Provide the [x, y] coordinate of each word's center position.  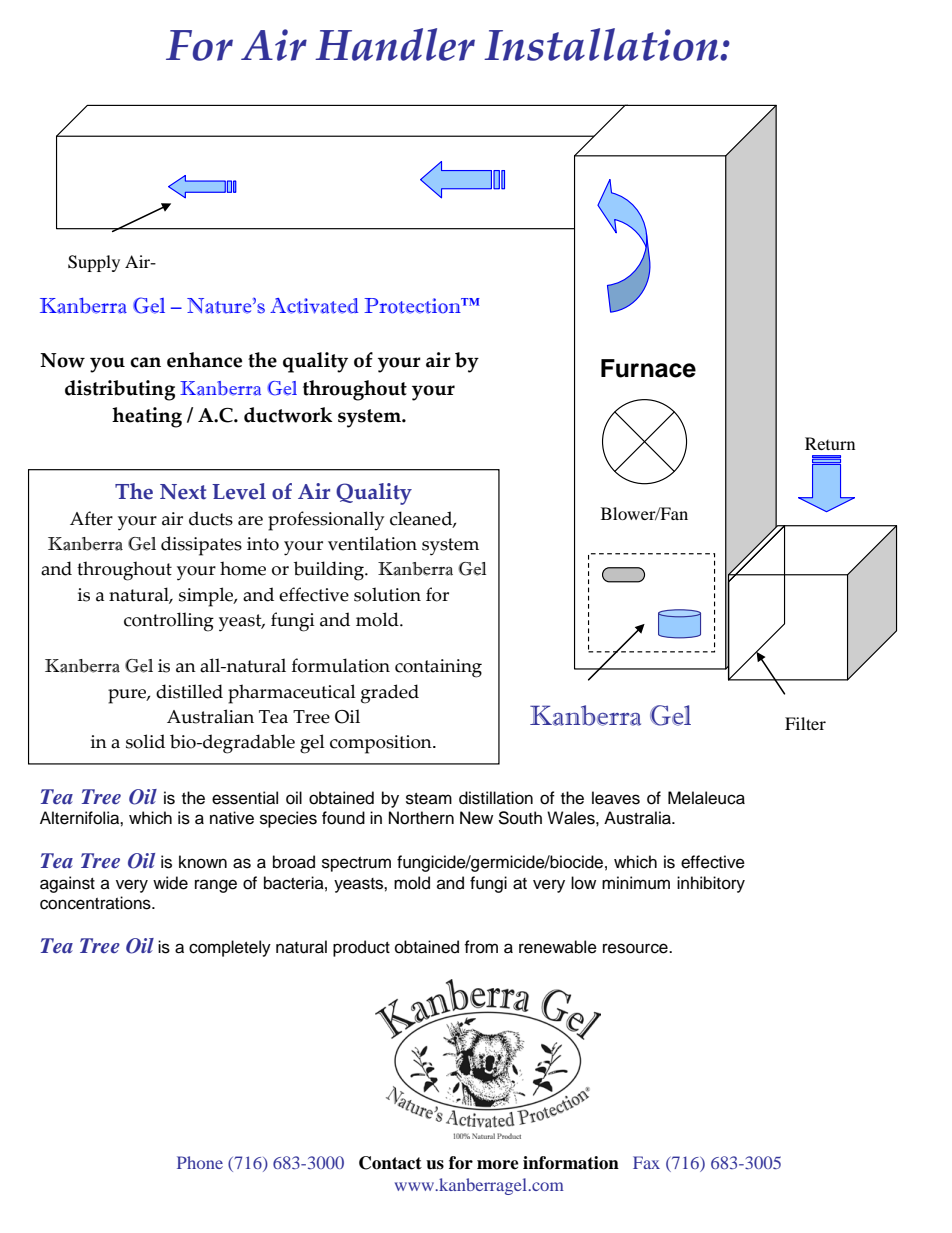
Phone [200, 1162]
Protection [413, 306]
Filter [805, 723]
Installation [602, 44]
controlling [169, 622]
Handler [395, 44]
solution [387, 594]
